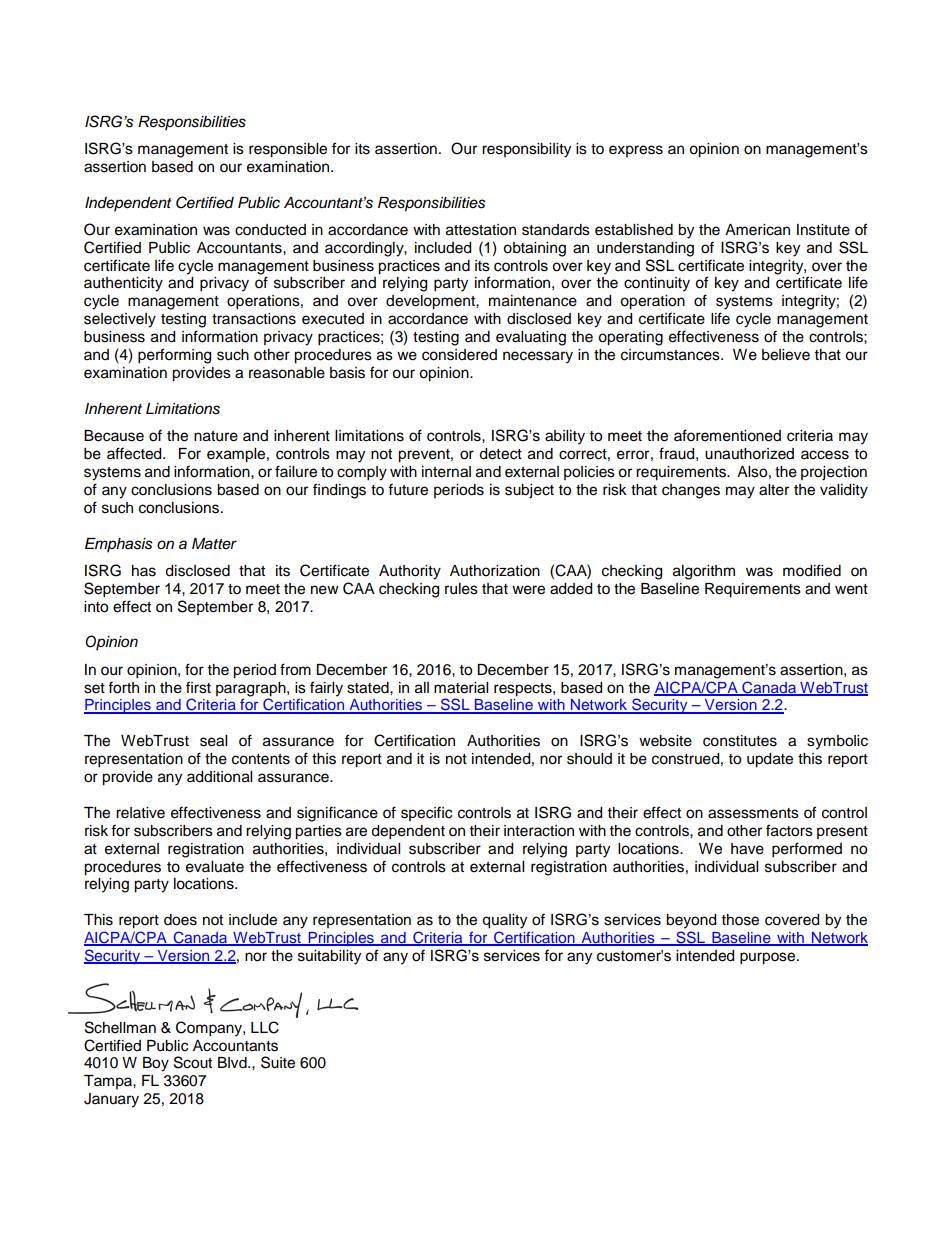 The width and height of the page is (952, 1233). Describe the element at coordinates (288, 150) in the page. I see `responsible` at that location.
